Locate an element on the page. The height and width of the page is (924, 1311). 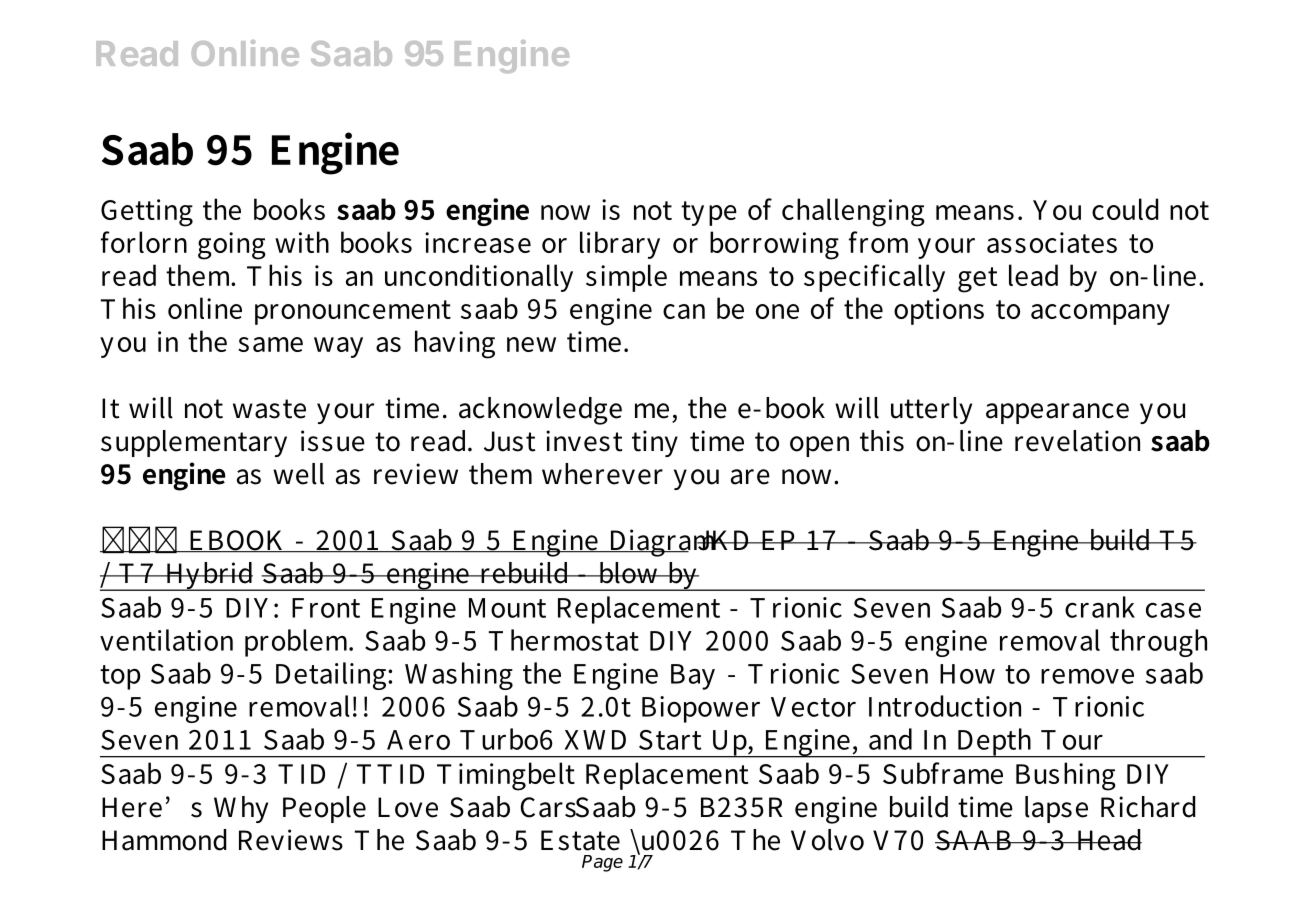
Thermostat is located at coordinates (564, 640).
